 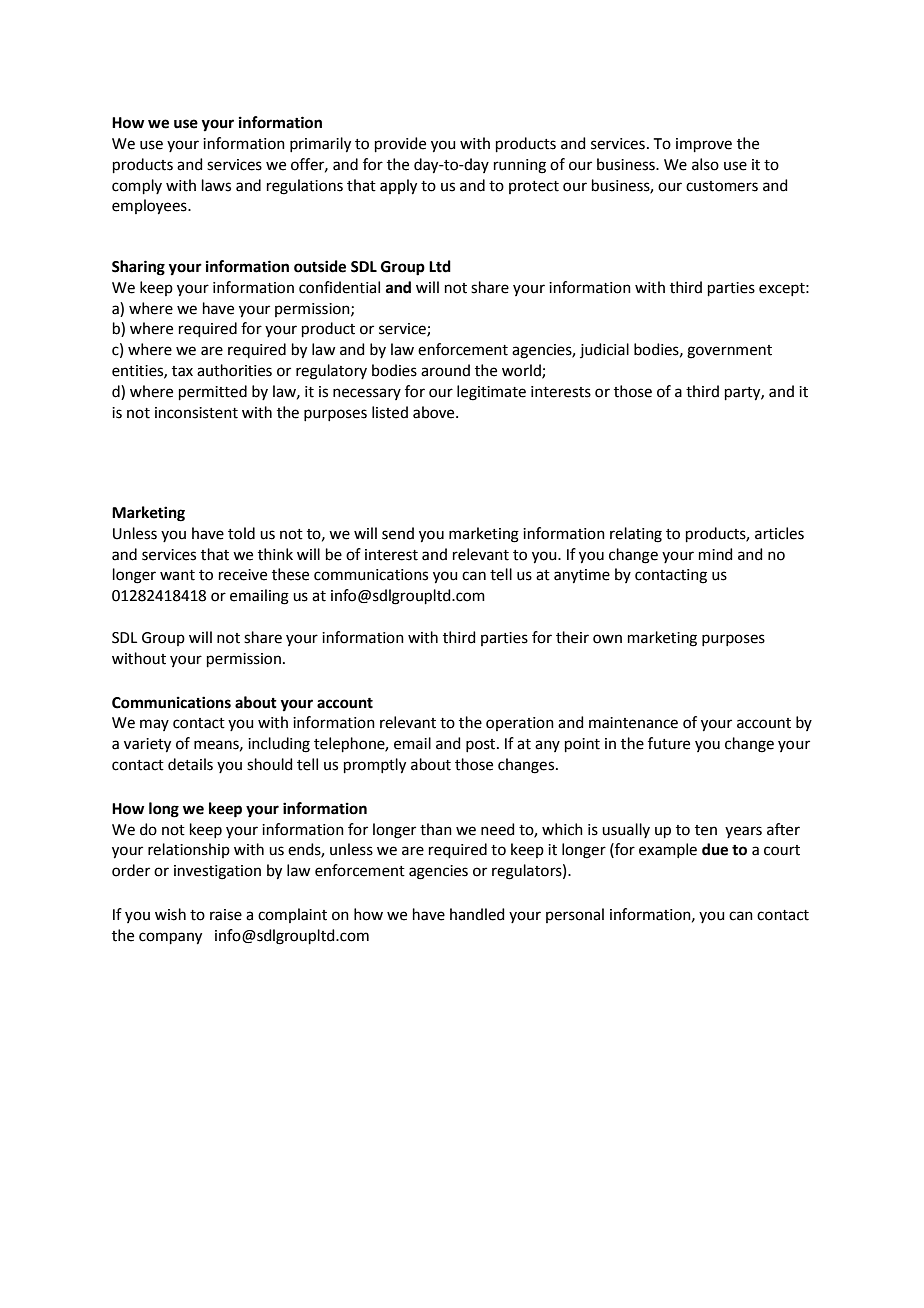 What do you see at coordinates (398, 533) in the image?
I see `send` at bounding box center [398, 533].
